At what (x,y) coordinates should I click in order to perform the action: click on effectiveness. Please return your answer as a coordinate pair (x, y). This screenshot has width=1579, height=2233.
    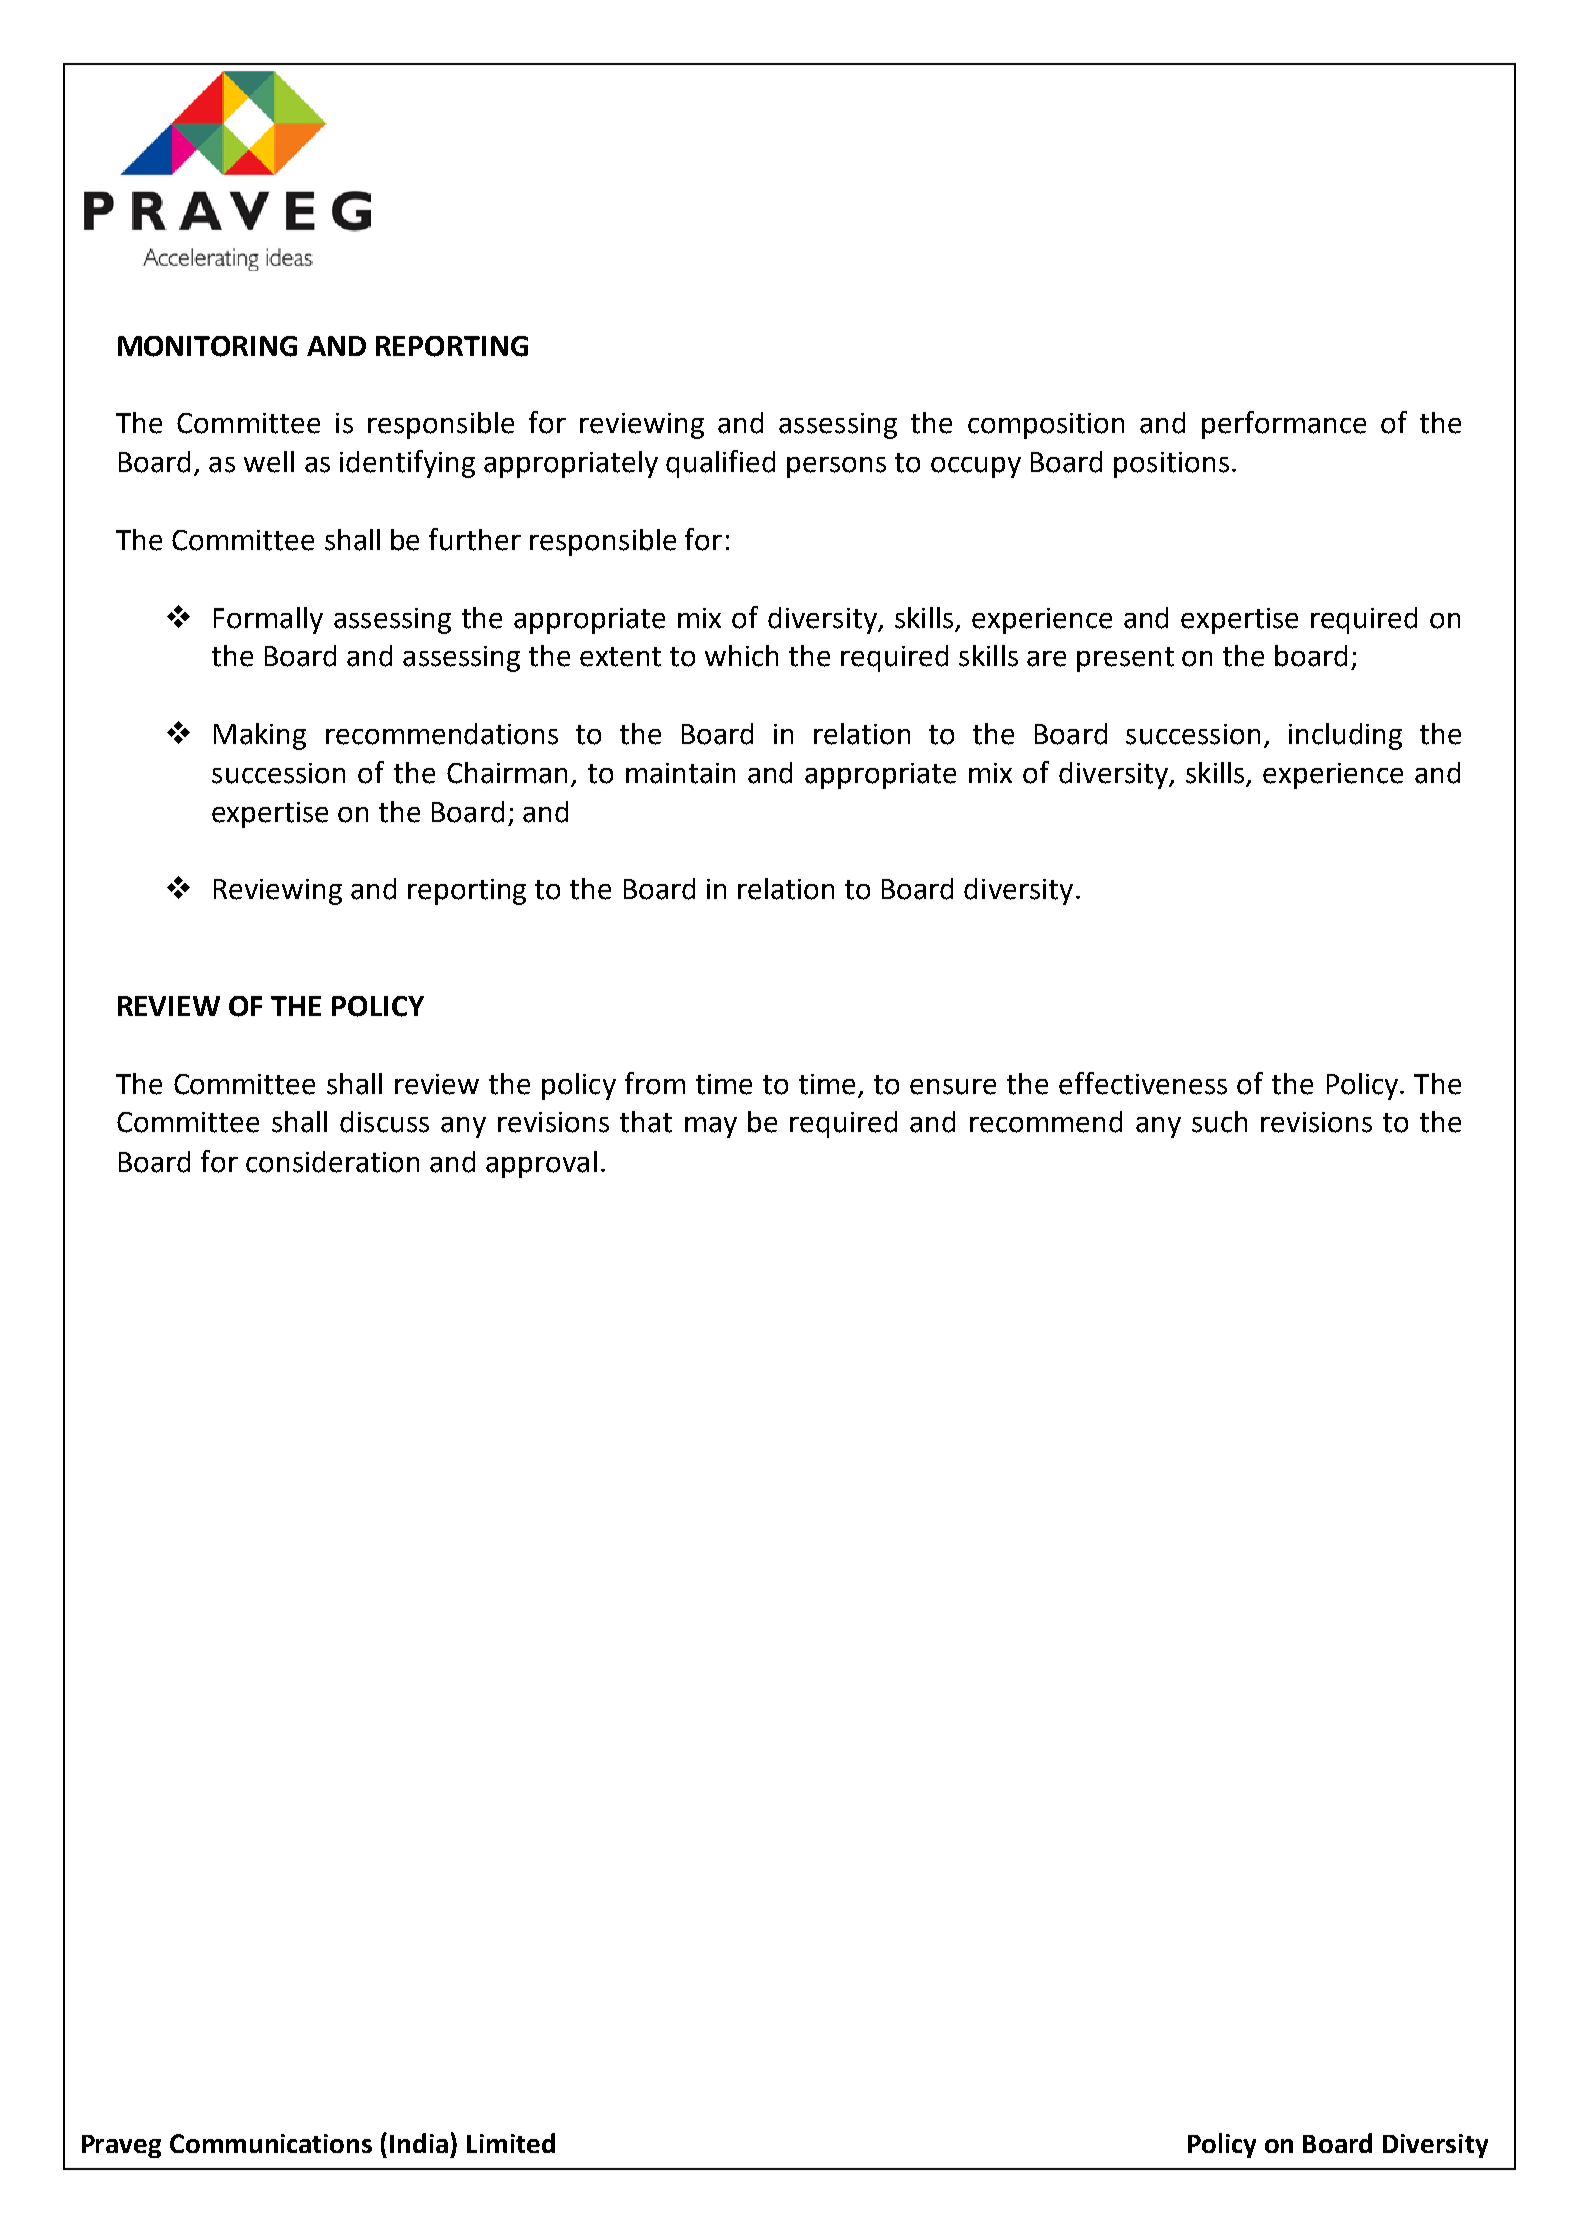
    Looking at the image, I should click on (1143, 1083).
